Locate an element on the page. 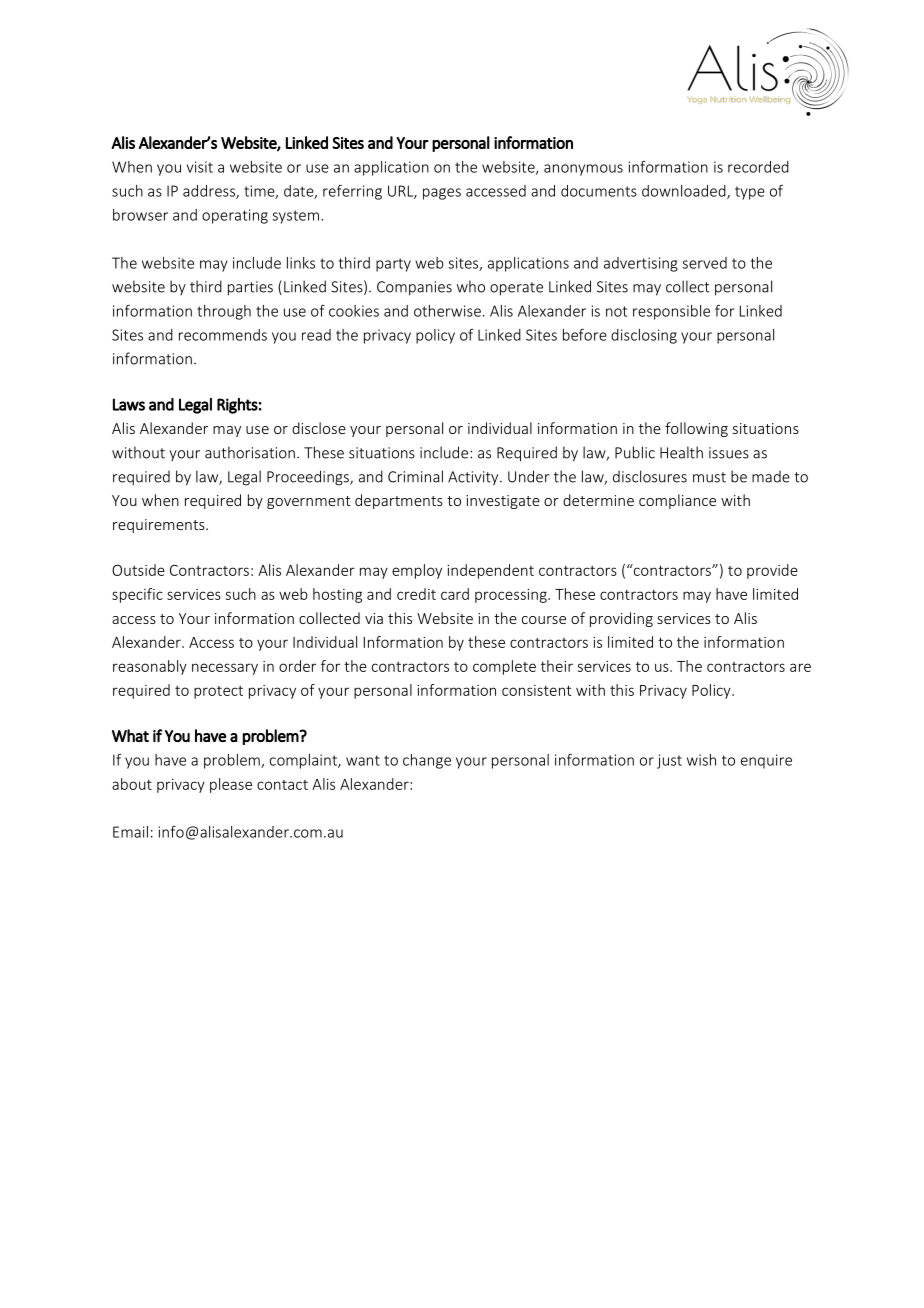 This image has width=924, height=1308. compliance is located at coordinates (677, 501).
